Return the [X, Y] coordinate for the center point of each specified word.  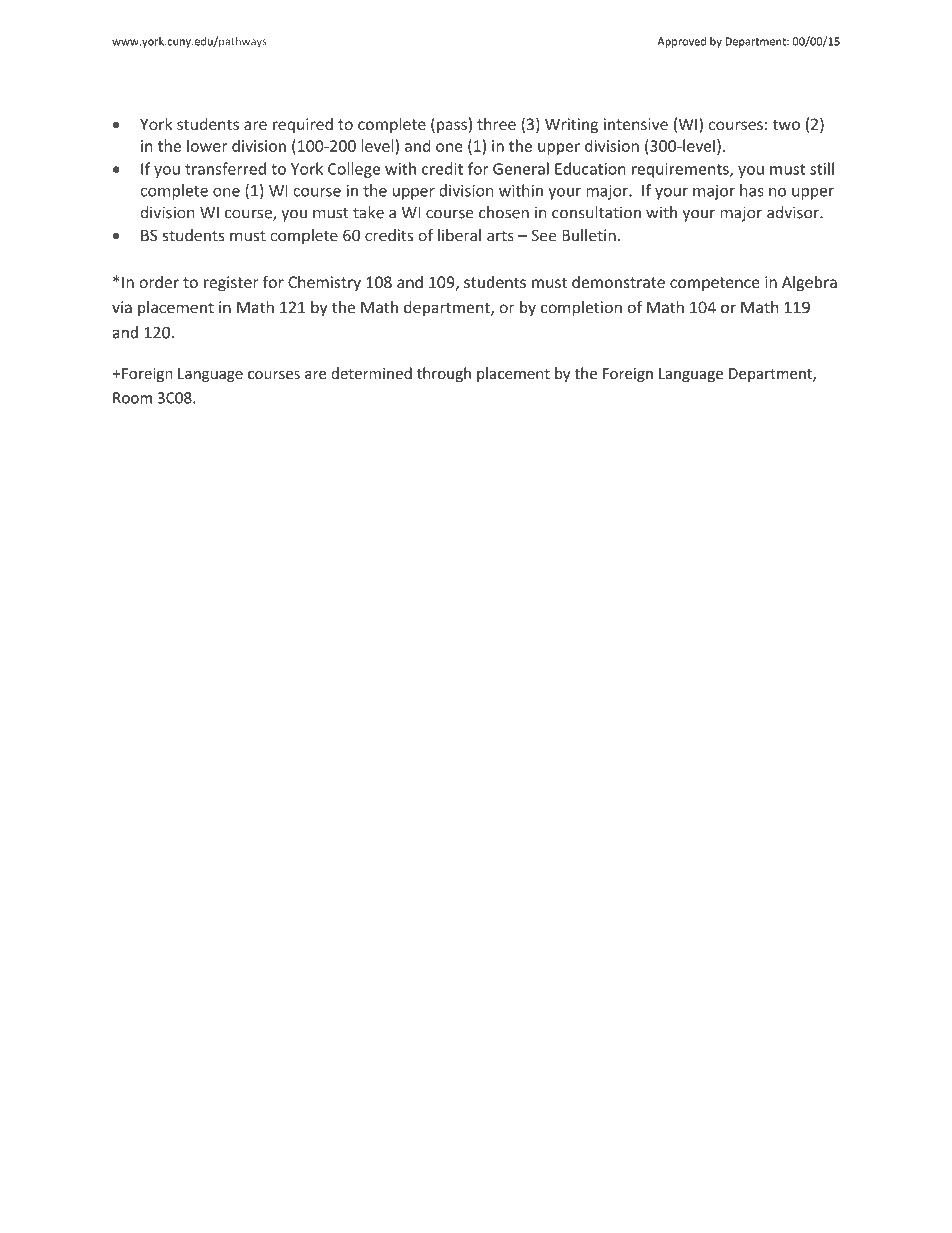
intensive [636, 124]
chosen [504, 212]
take [368, 212]
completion [581, 309]
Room [132, 398]
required [303, 125]
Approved [682, 42]
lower [207, 145]
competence [715, 284]
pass [452, 127]
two [786, 124]
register [231, 283]
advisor [794, 212]
